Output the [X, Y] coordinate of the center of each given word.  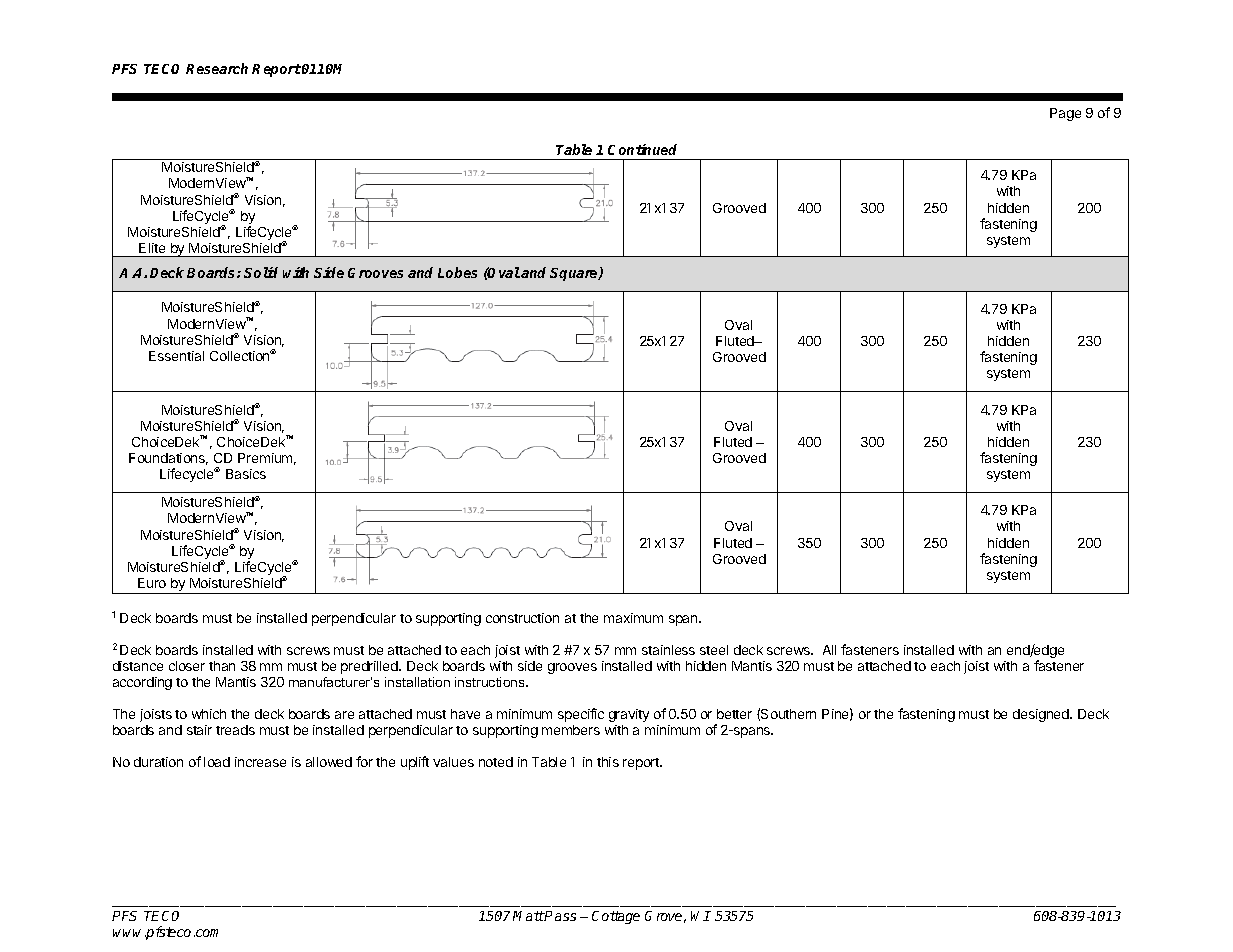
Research [217, 68]
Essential [176, 356]
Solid [261, 272]
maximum [633, 618]
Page [1065, 114]
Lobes [457, 272]
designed [1042, 715]
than [222, 666]
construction [522, 618]
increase [260, 762]
